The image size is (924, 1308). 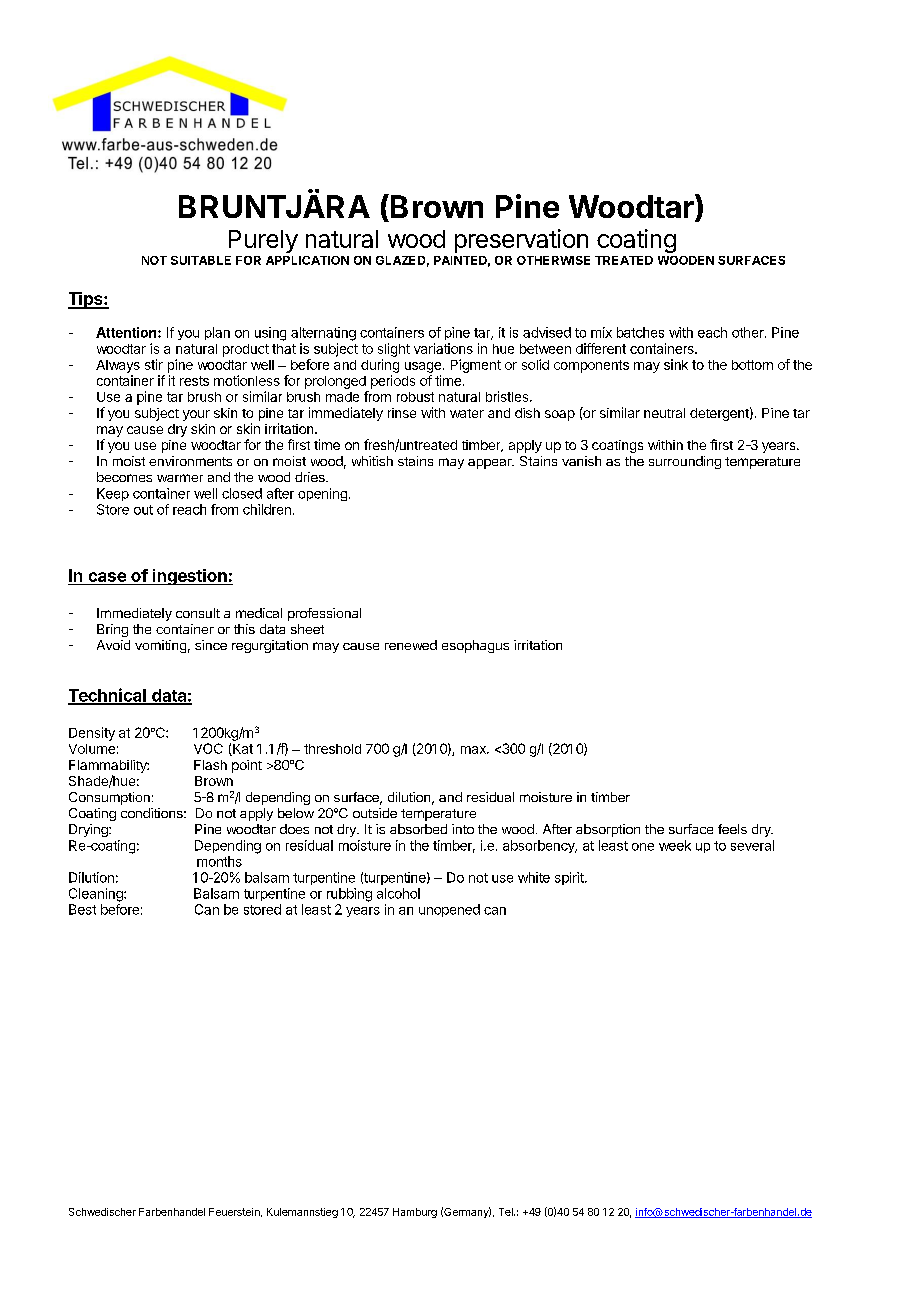 I want to click on months, so click(x=219, y=861).
